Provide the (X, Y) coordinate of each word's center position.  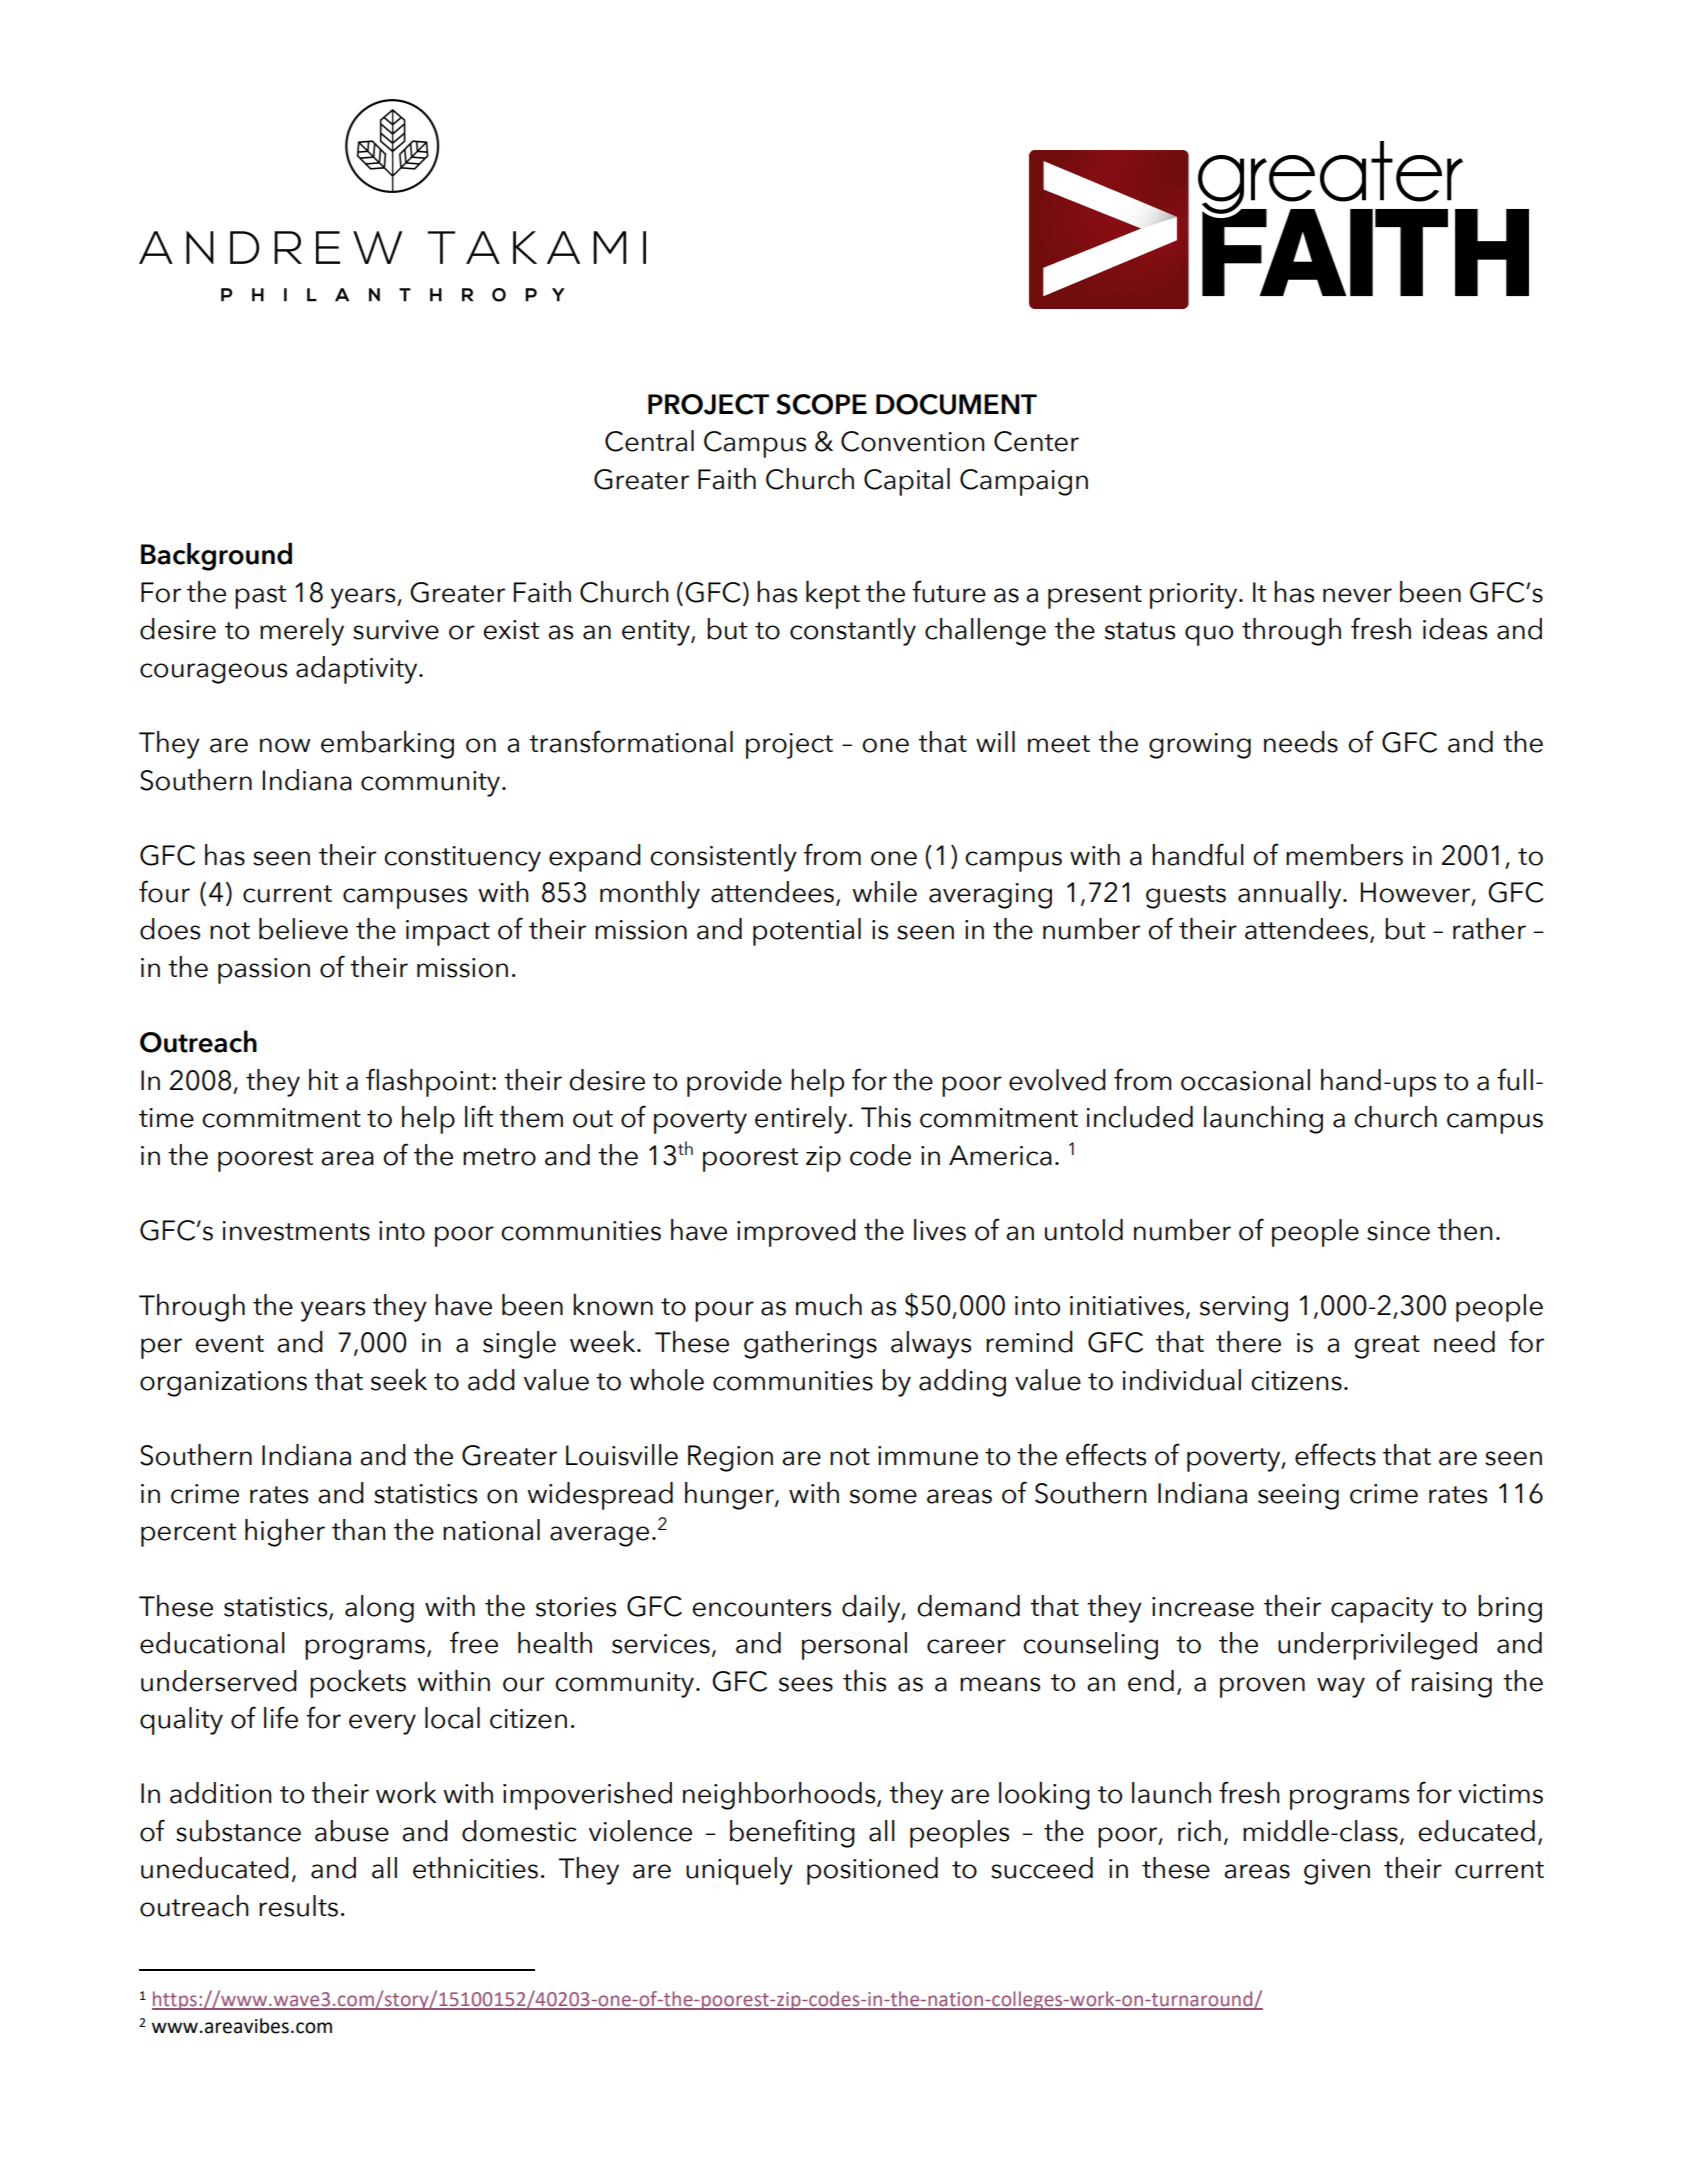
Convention (912, 441)
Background (216, 556)
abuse (352, 1831)
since (1398, 1231)
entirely (801, 1120)
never (1357, 595)
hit (323, 1079)
